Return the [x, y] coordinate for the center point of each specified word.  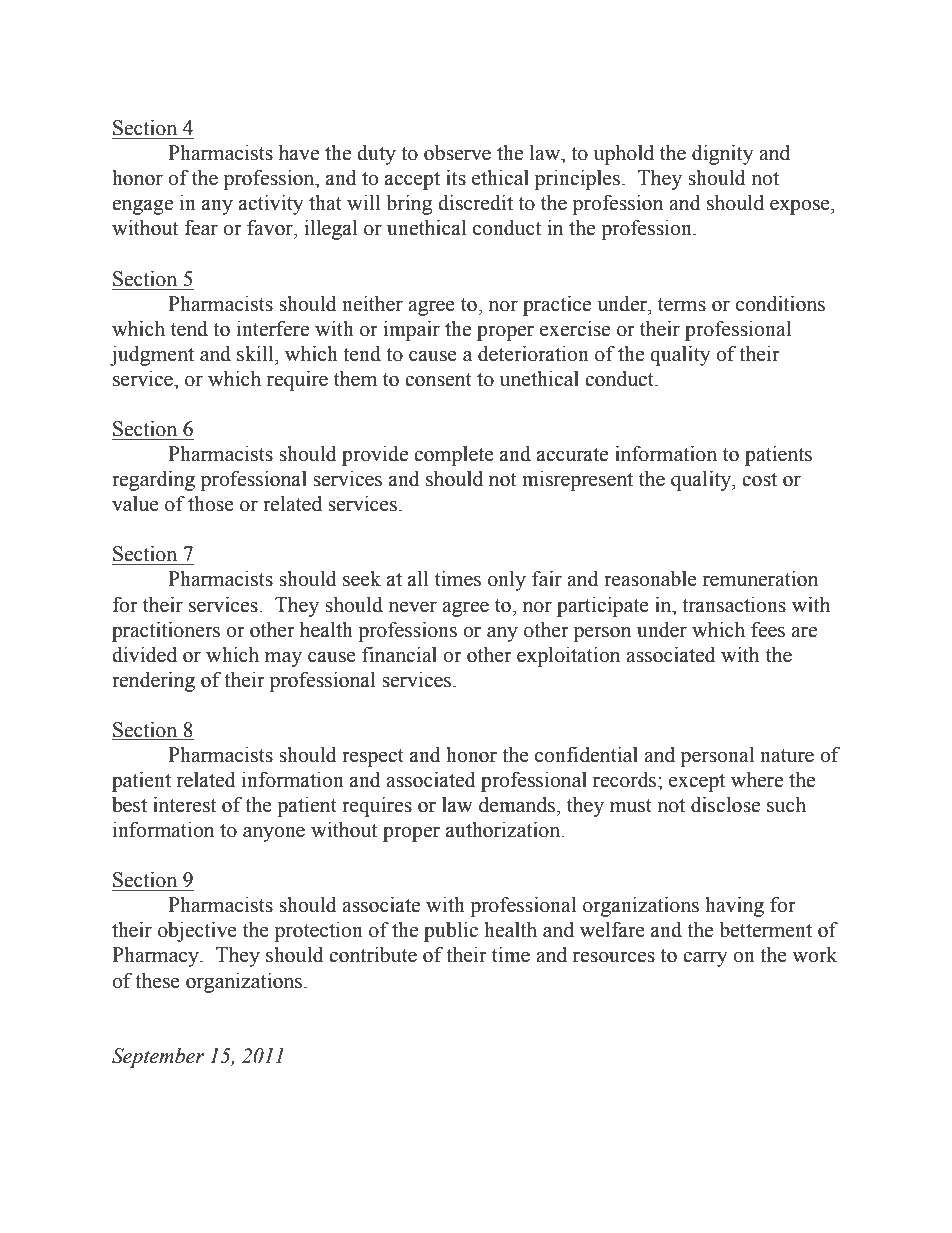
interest [184, 805]
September [158, 1058]
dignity [722, 155]
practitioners [166, 632]
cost [759, 480]
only [507, 581]
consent [438, 380]
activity [271, 205]
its [456, 178]
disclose [725, 805]
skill [256, 354]
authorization [504, 830]
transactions [734, 605]
